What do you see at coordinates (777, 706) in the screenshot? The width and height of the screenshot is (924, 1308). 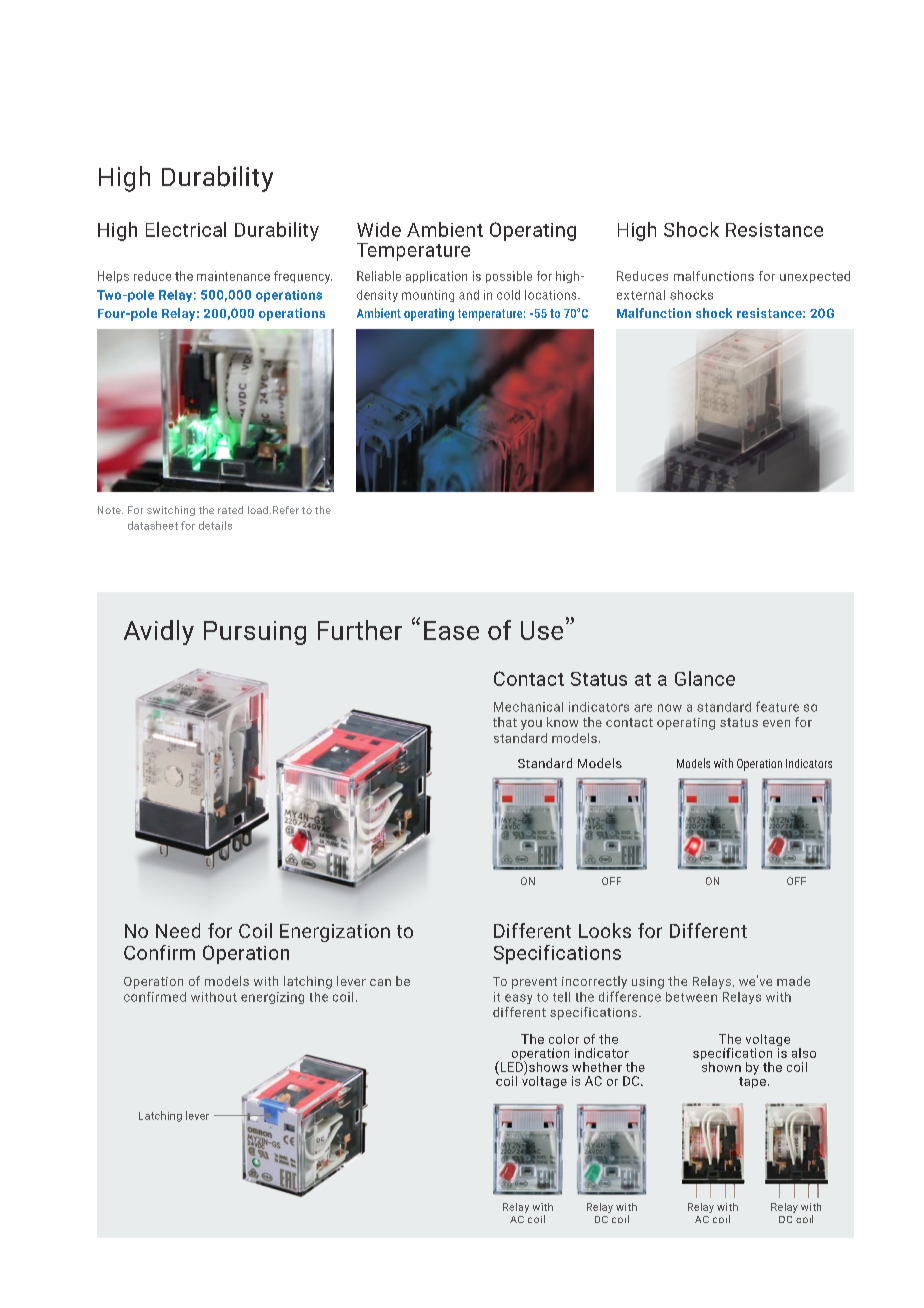 I see `feature` at bounding box center [777, 706].
